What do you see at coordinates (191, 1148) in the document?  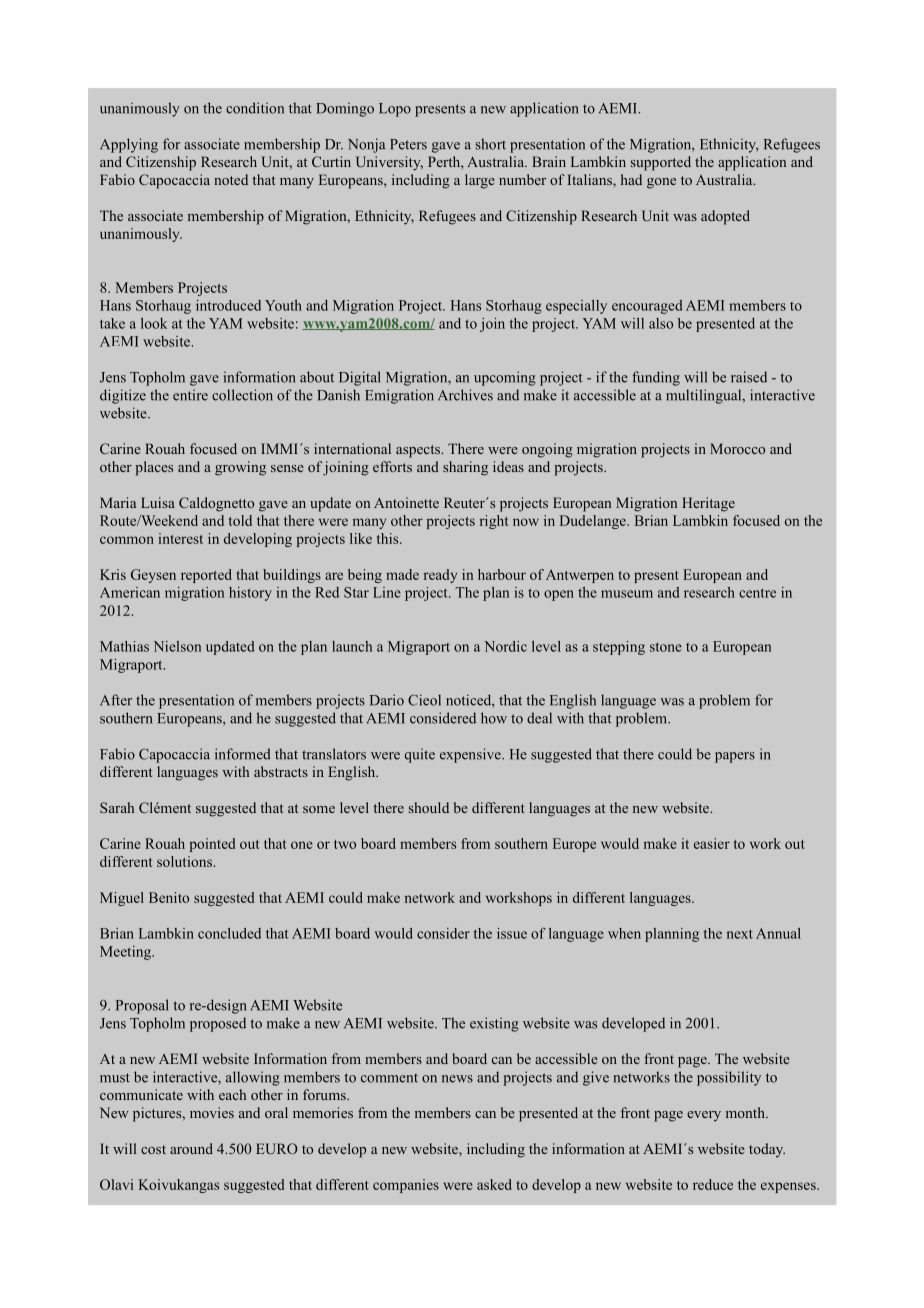 I see `around` at bounding box center [191, 1148].
